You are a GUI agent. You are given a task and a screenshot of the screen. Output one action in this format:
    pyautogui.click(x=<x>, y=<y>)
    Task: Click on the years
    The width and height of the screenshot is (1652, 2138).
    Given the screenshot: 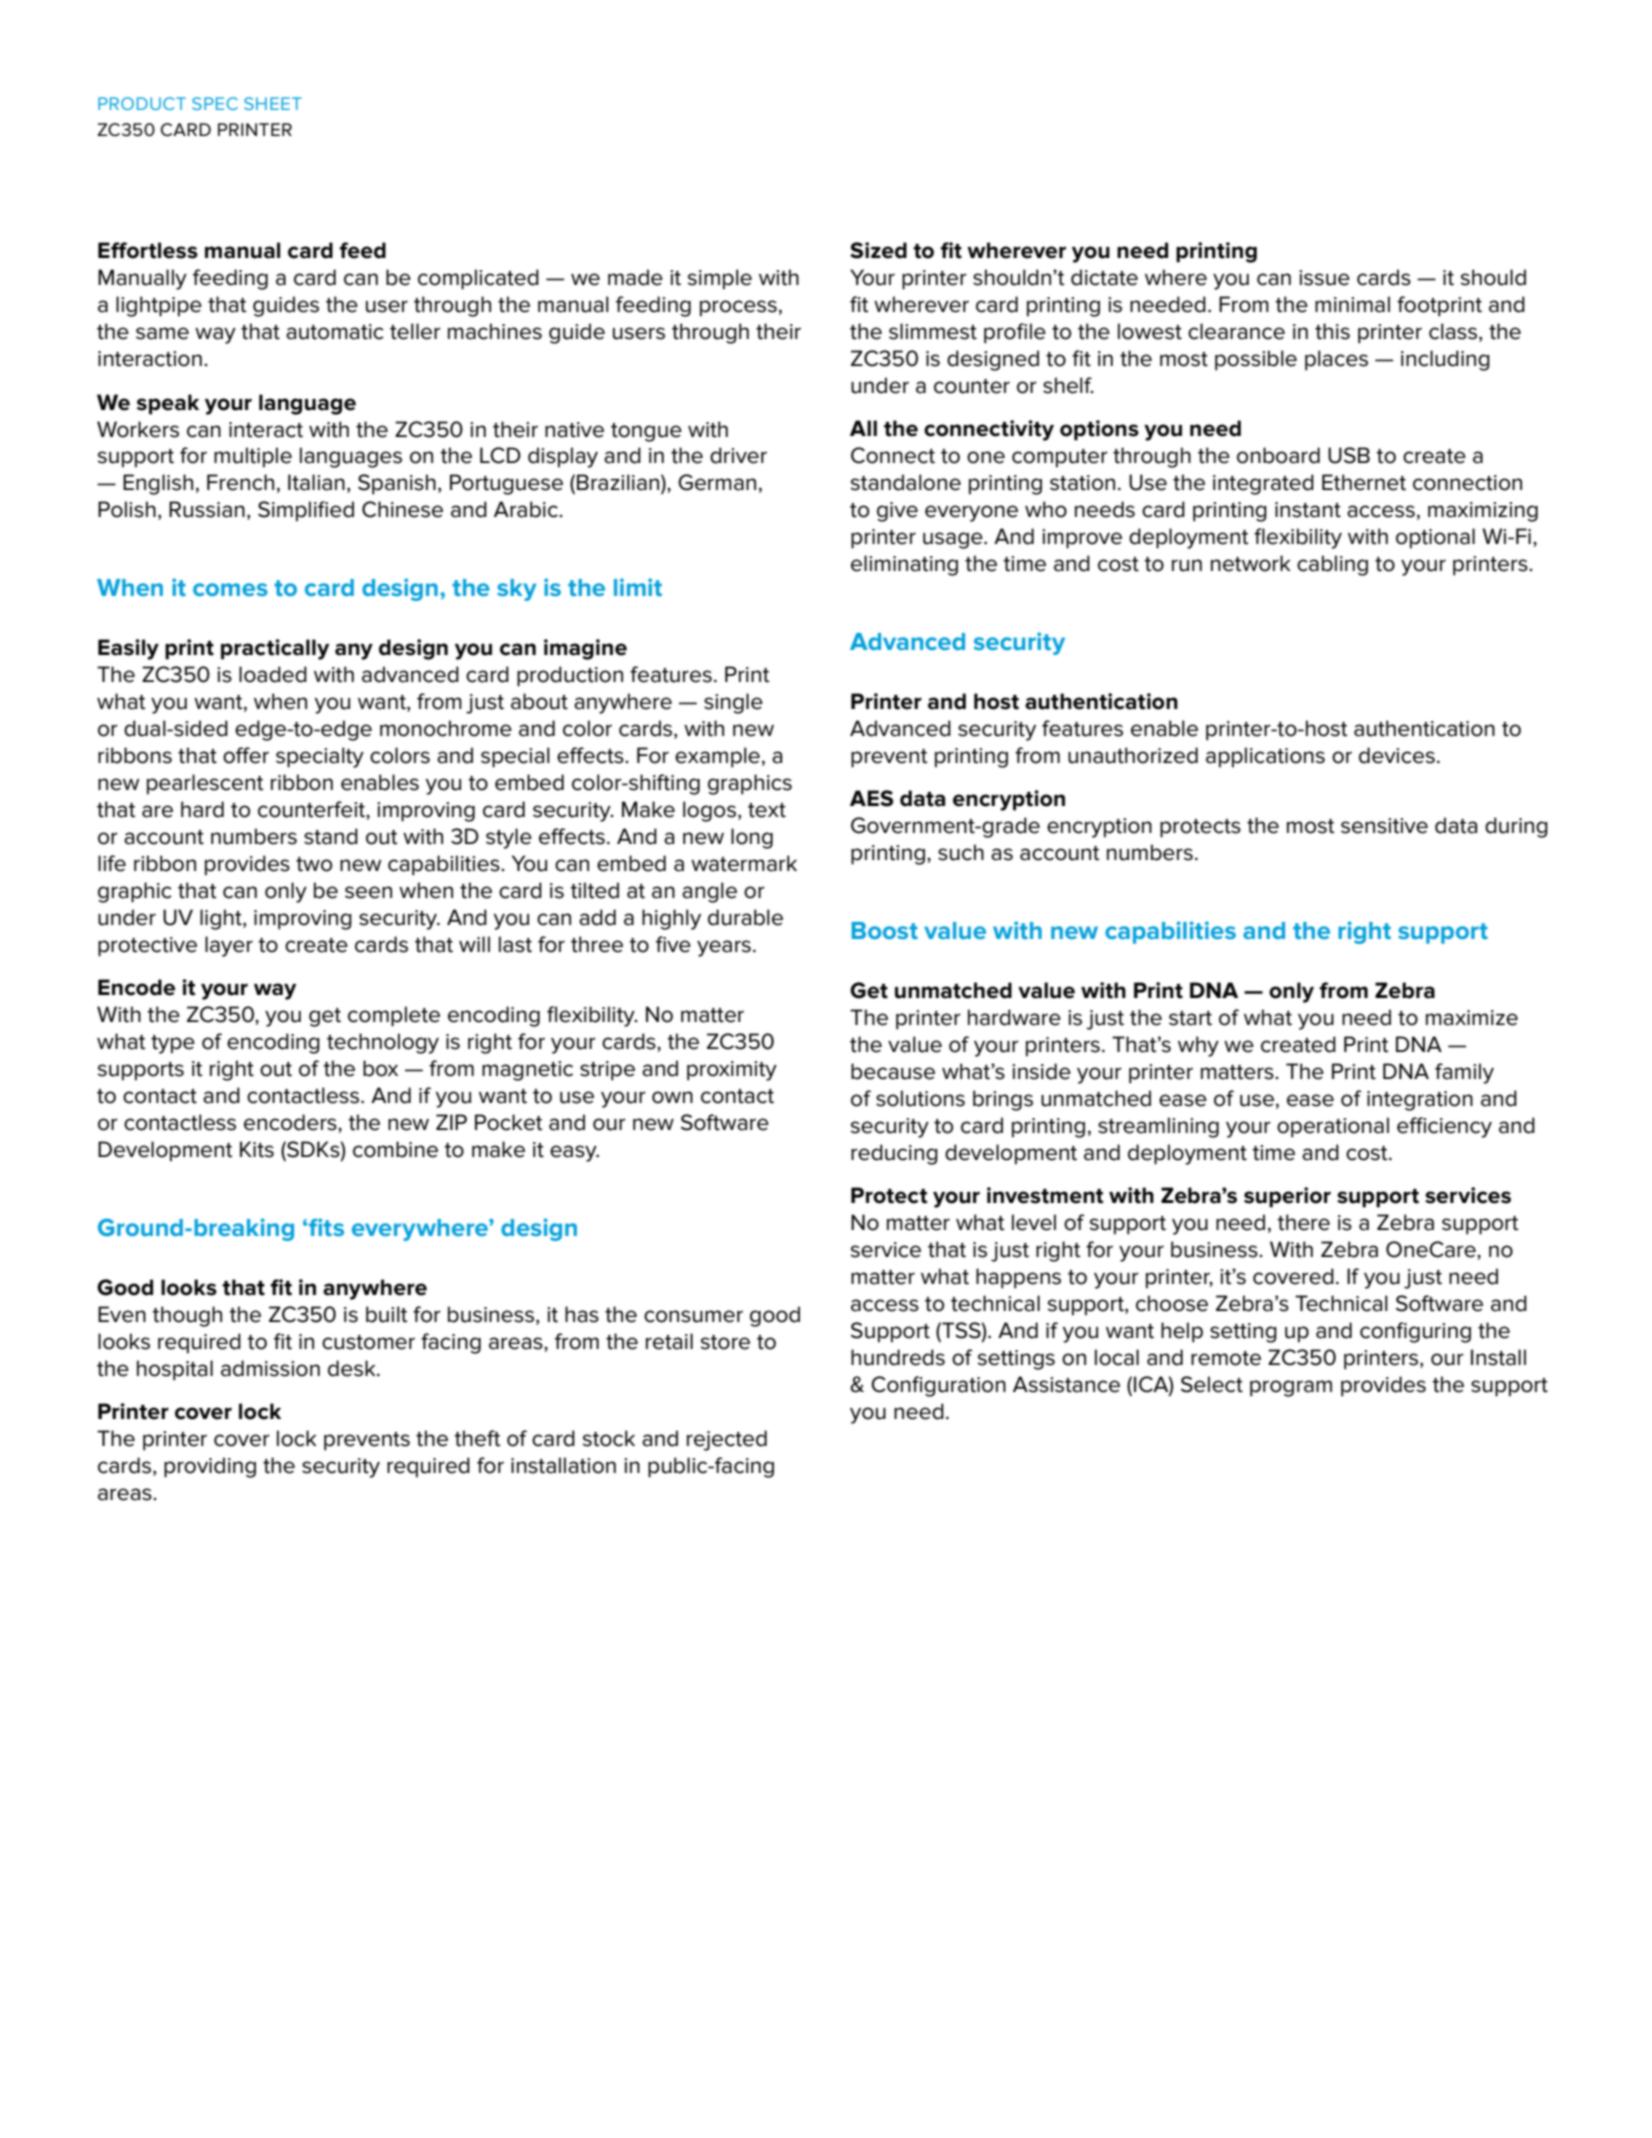 What is the action you would take?
    pyautogui.click(x=724, y=948)
